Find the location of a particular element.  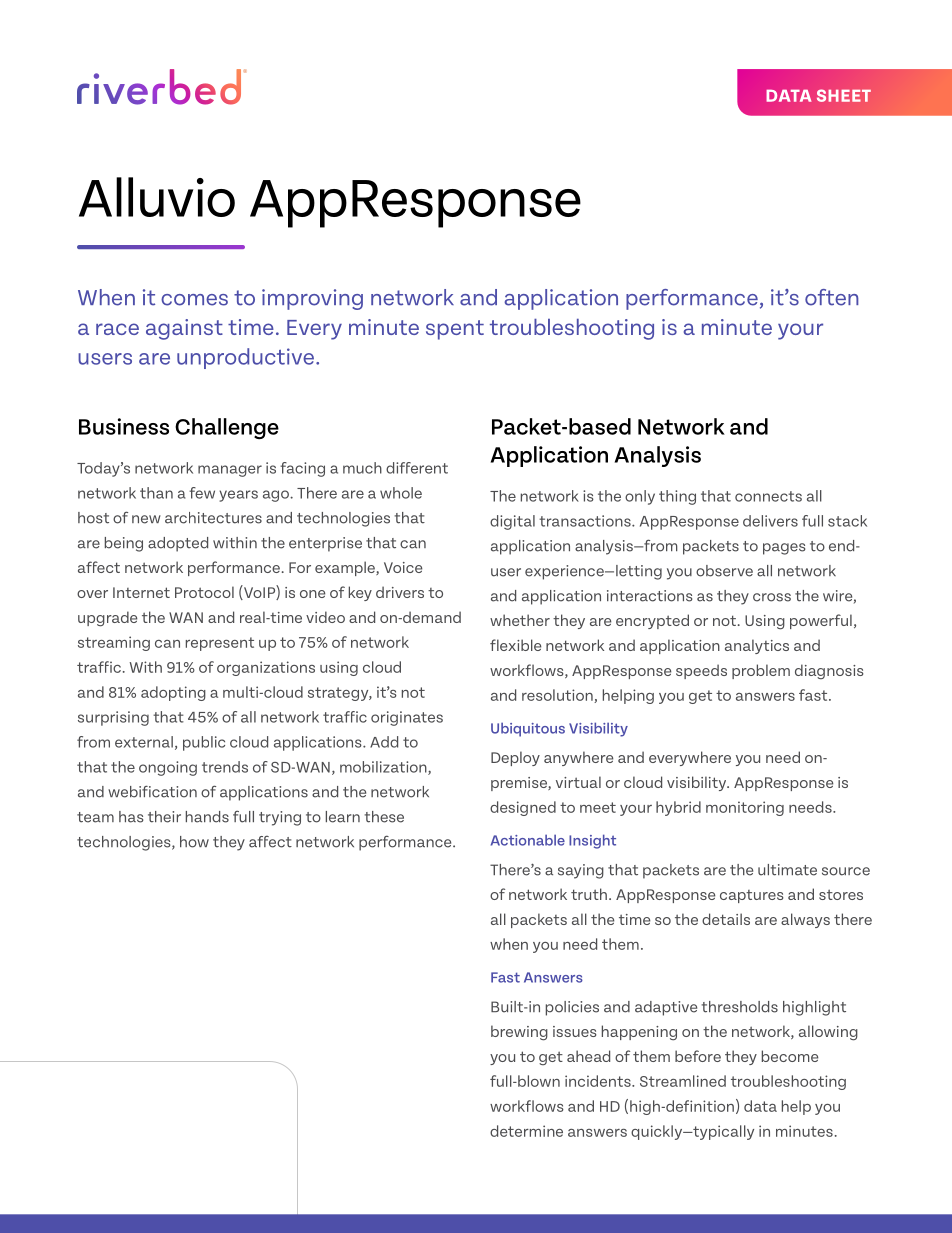

brewing is located at coordinates (519, 1033).
